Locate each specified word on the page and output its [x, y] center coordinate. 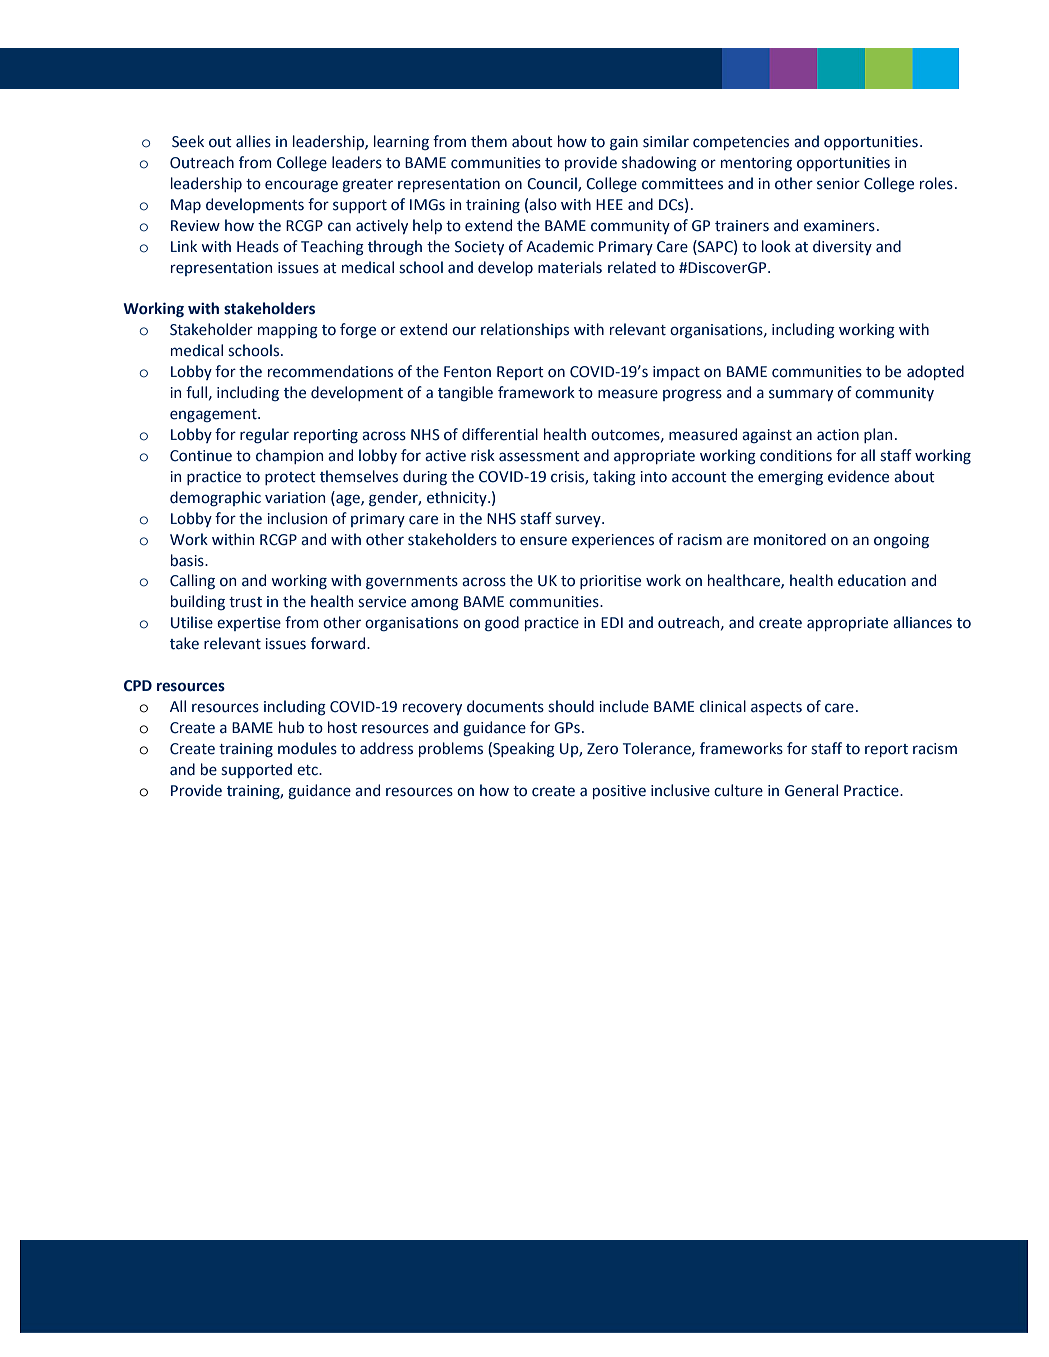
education [872, 580]
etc [308, 770]
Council [553, 184]
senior [838, 184]
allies [253, 141]
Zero [602, 749]
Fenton [467, 372]
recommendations [330, 371]
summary [801, 395]
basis [188, 560]
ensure [543, 541]
